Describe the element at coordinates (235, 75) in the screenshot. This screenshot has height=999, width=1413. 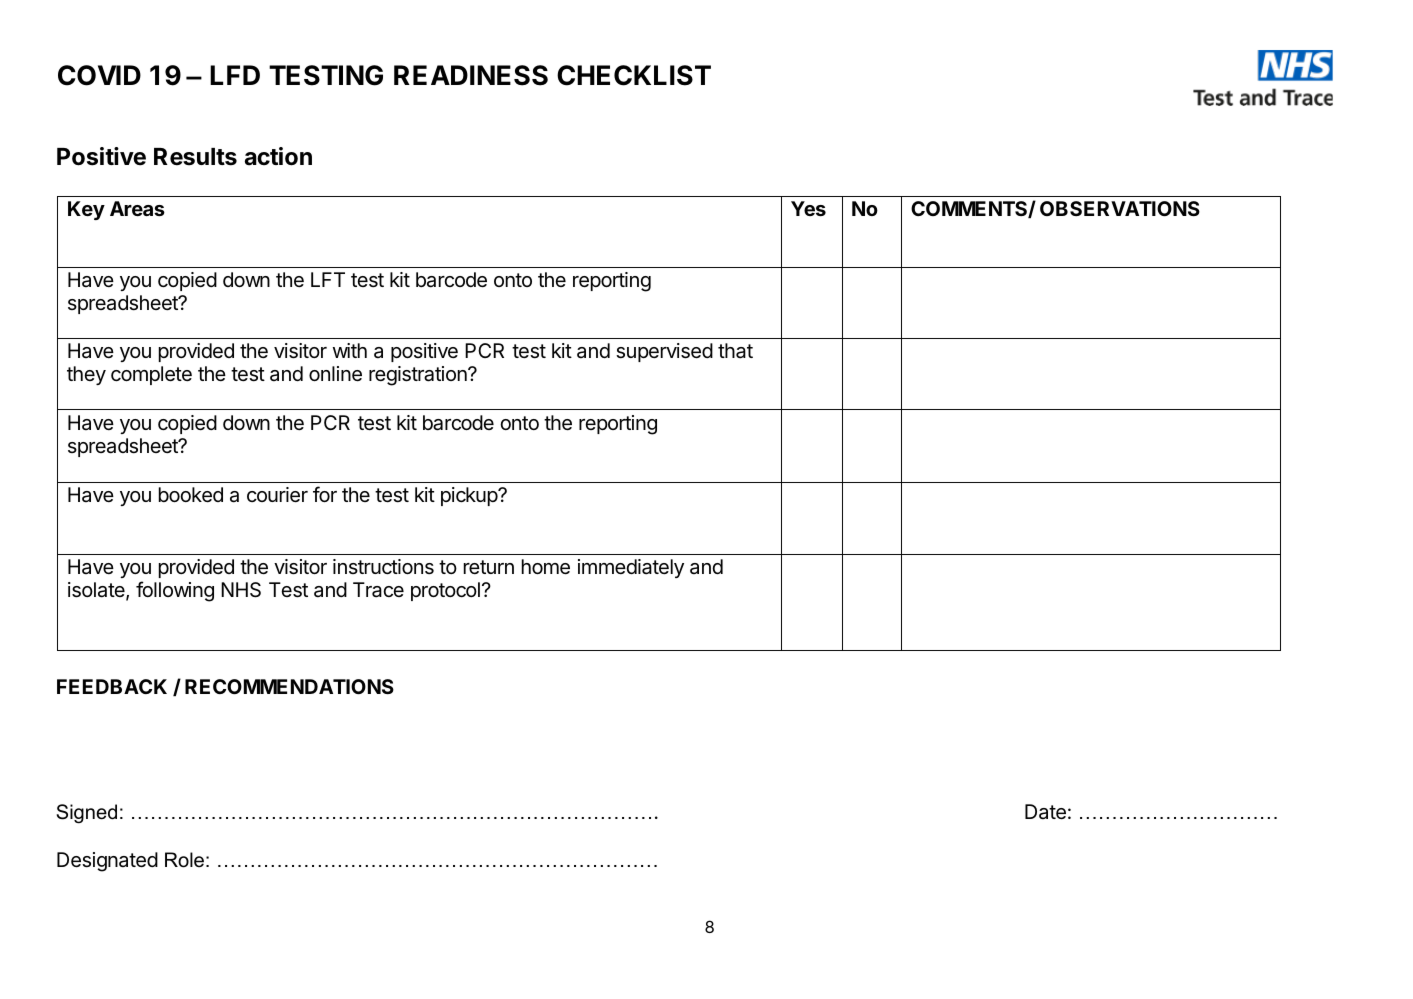
I see `LFD` at that location.
